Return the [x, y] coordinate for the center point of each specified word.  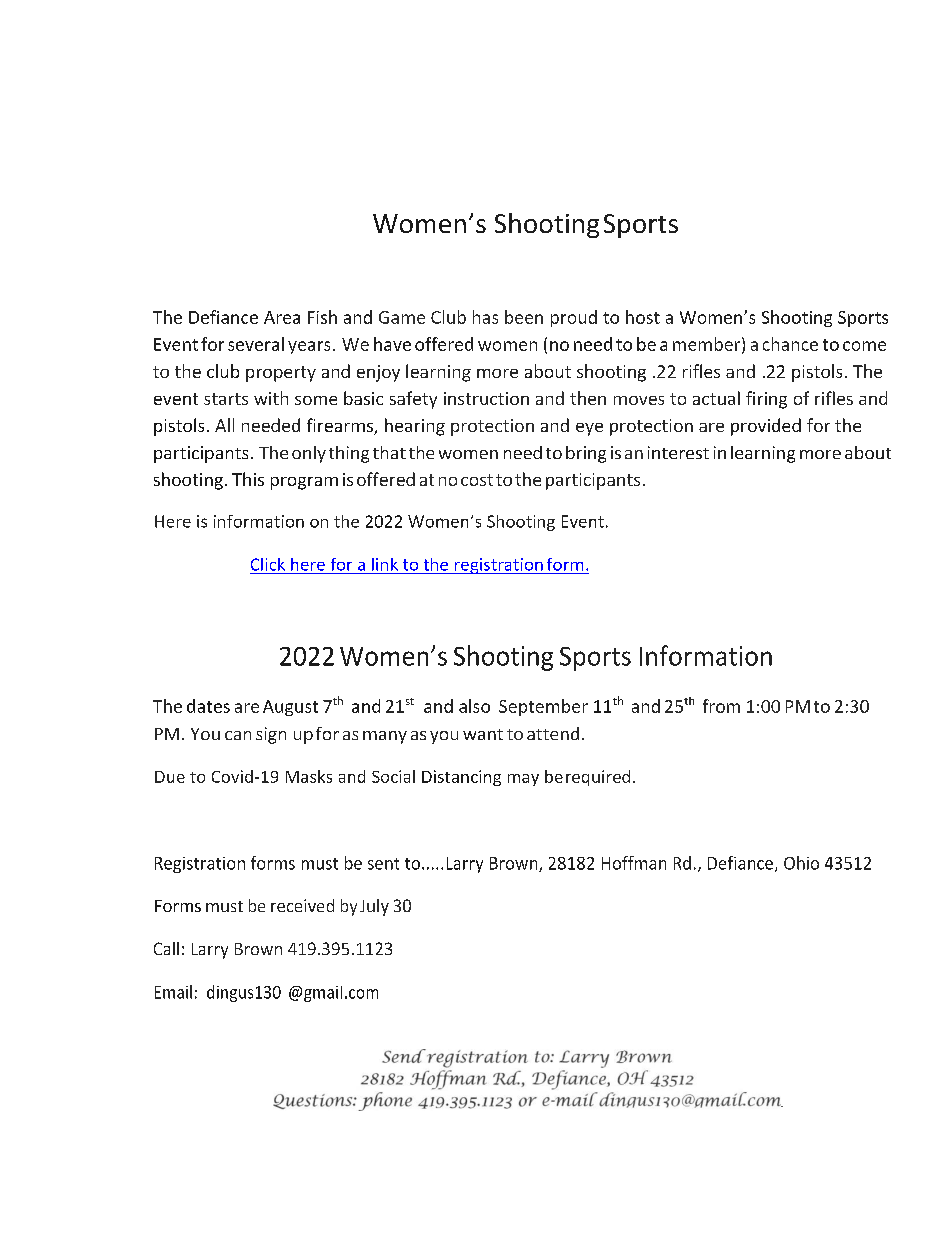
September [543, 707]
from [721, 706]
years [309, 347]
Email [173, 992]
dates [208, 706]
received [302, 905]
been [524, 317]
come [864, 346]
